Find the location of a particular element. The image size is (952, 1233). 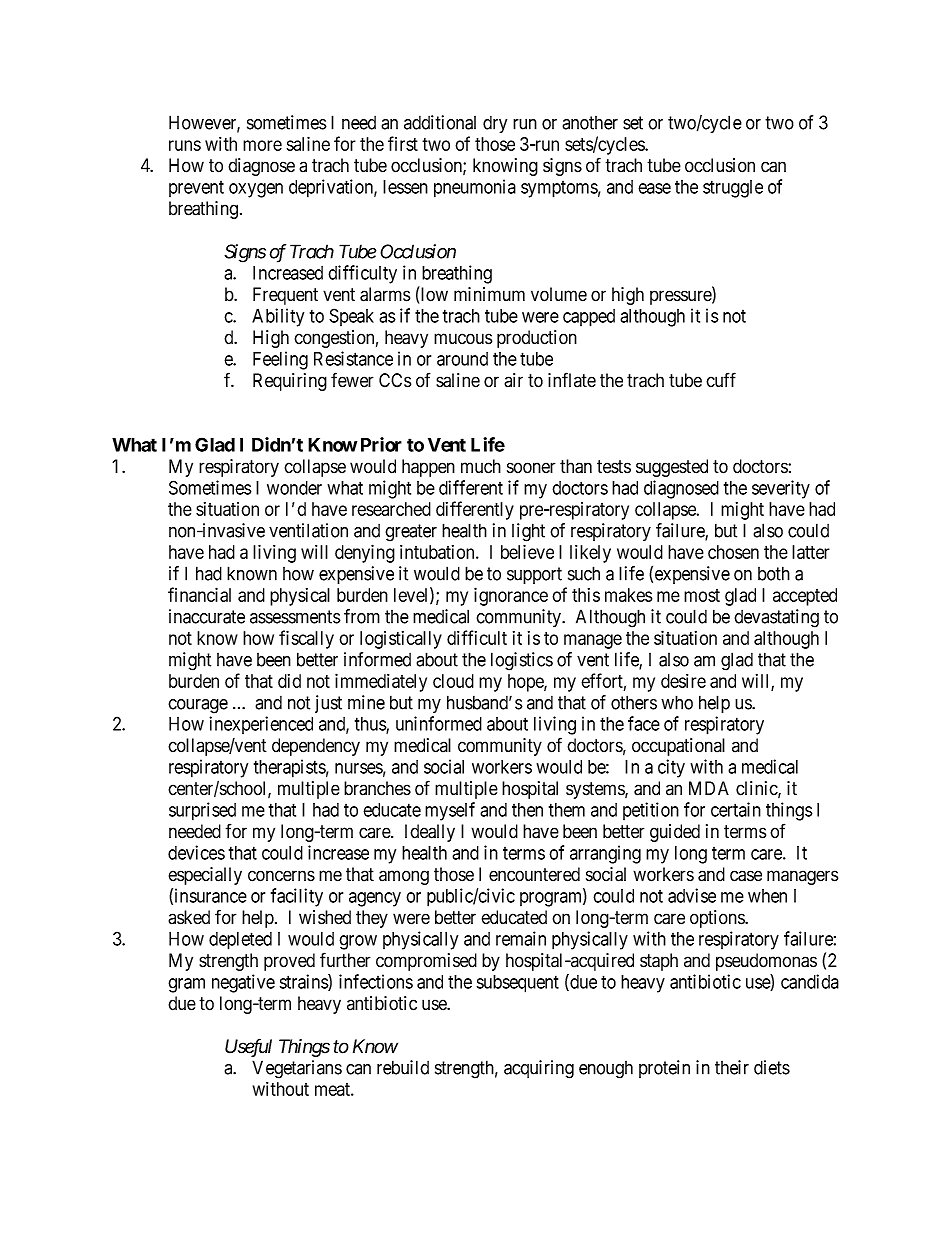

ignorance is located at coordinates (511, 596).
